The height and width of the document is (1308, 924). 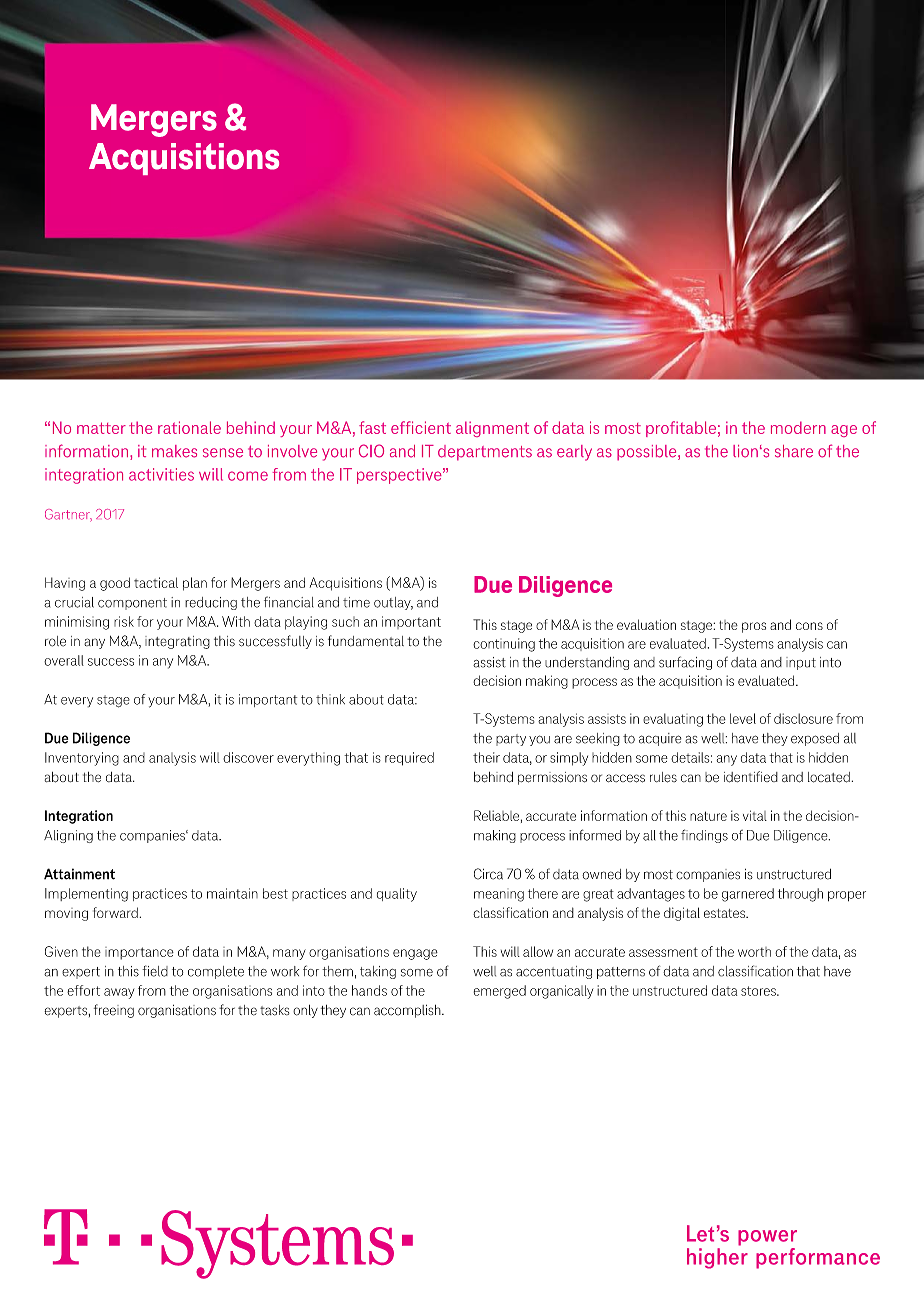 I want to click on emerged, so click(x=500, y=992).
